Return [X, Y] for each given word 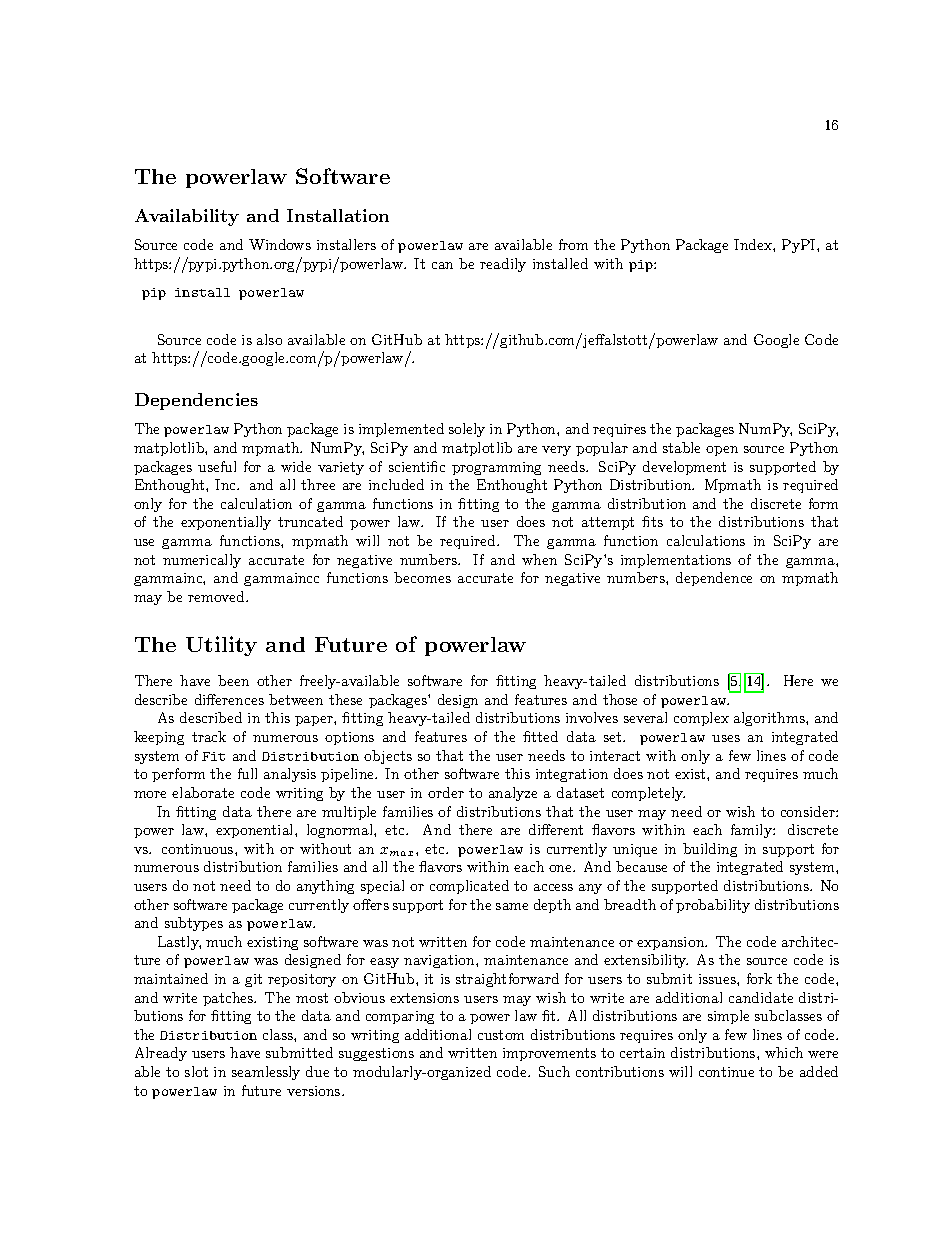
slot [196, 1071]
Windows [280, 244]
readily [503, 265]
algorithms [770, 719]
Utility [221, 646]
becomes [422, 577]
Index [754, 244]
